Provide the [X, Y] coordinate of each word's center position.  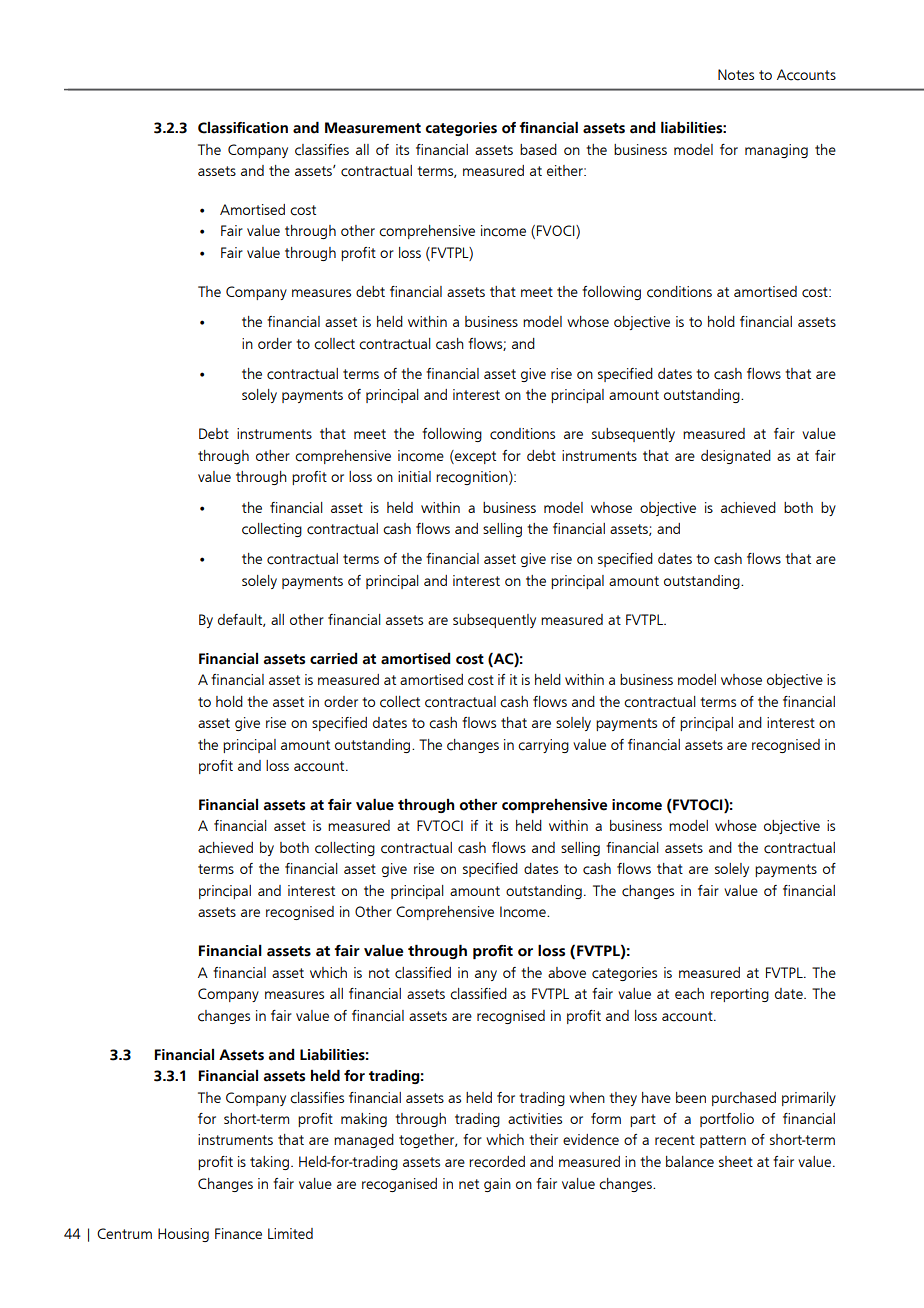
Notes [736, 74]
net [469, 1184]
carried [334, 659]
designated [736, 457]
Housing [183, 1235]
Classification [243, 128]
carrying [543, 746]
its [402, 149]
